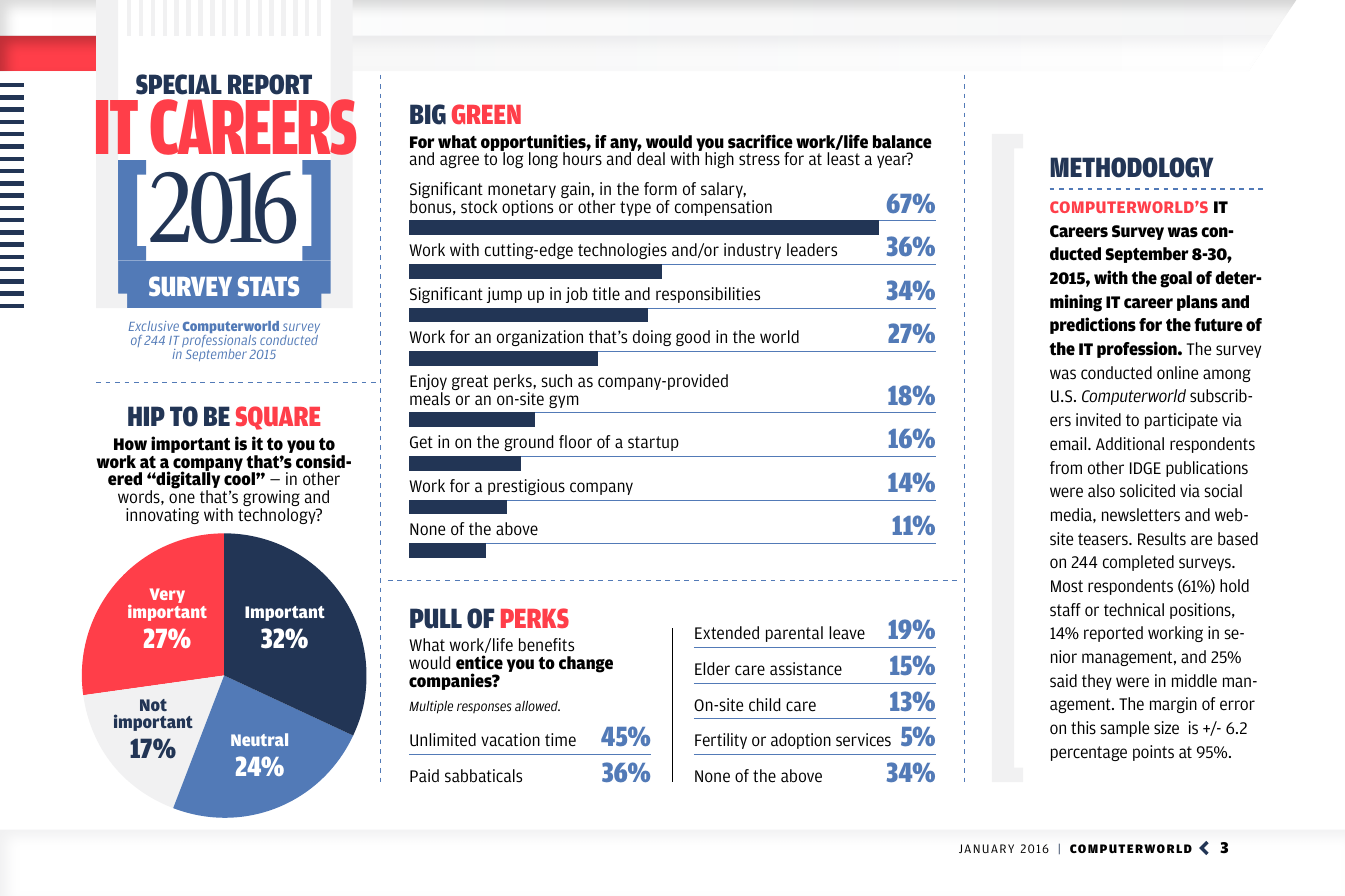 Image resolution: width=1345 pixels, height=896 pixels. What do you see at coordinates (727, 633) in the screenshot?
I see `Extended` at bounding box center [727, 633].
